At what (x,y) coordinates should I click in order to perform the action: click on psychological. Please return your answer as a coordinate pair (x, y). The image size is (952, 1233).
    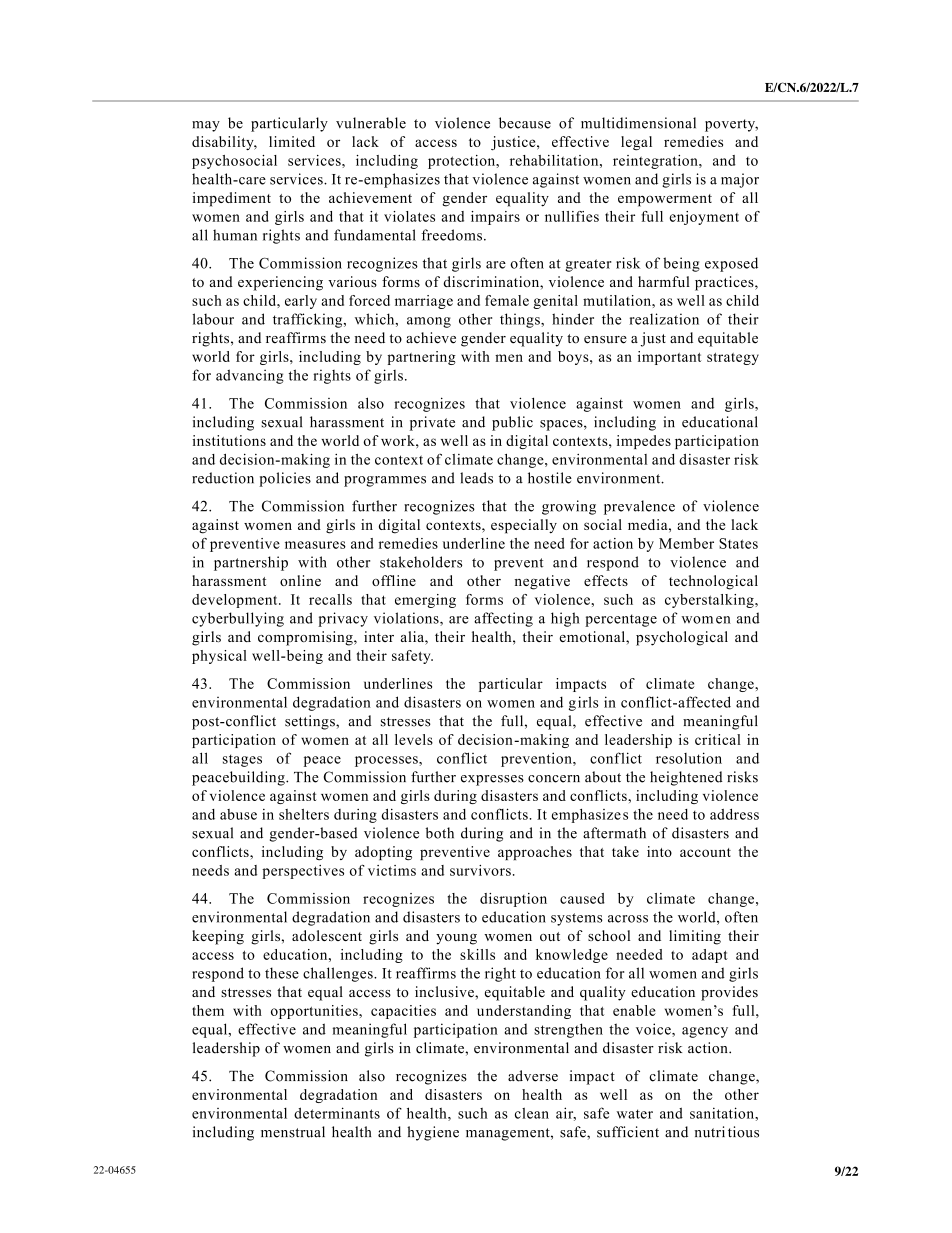
    Looking at the image, I should click on (682, 638).
